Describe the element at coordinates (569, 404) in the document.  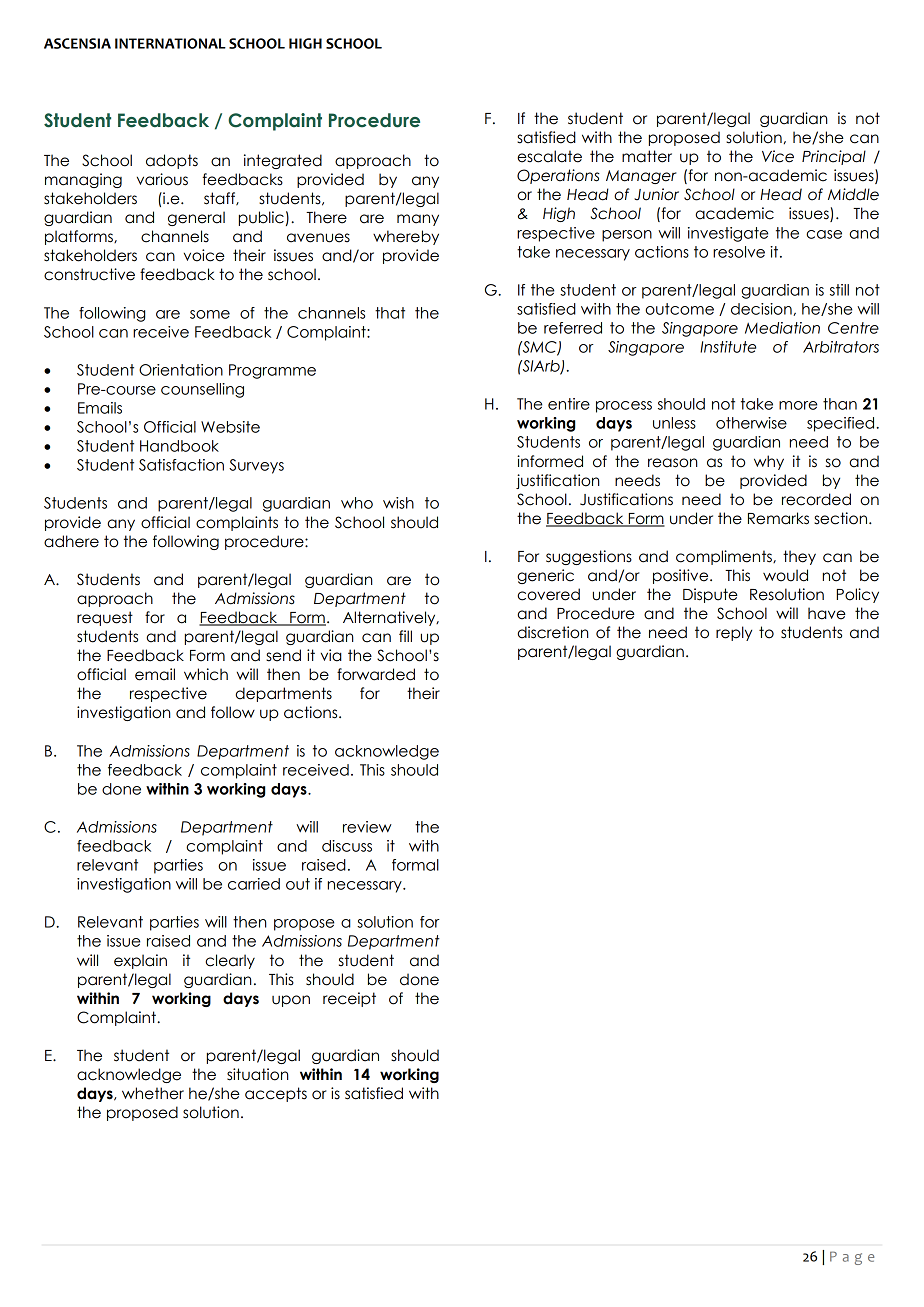
I see `entire` at that location.
